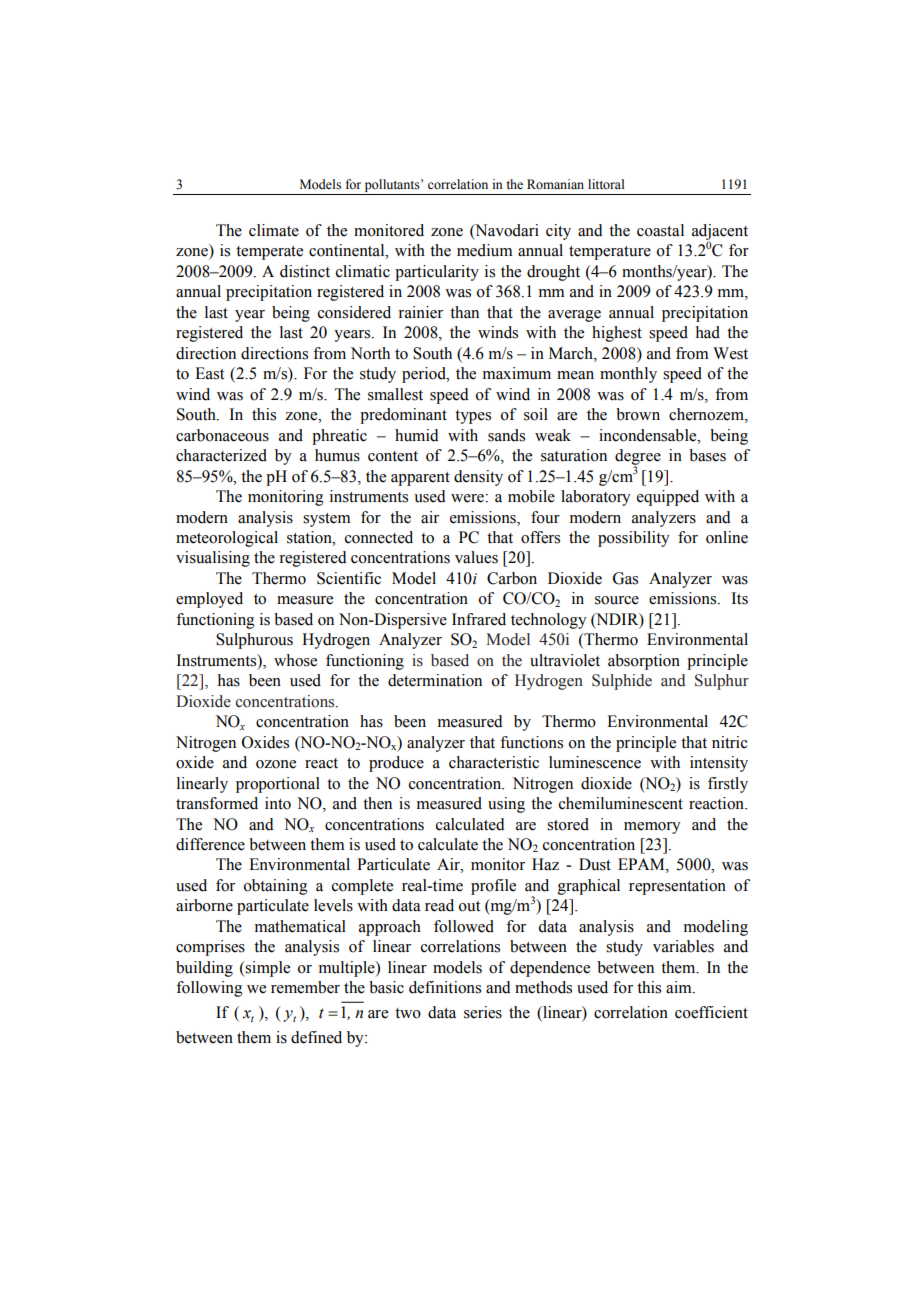  What do you see at coordinates (269, 253) in the document?
I see `temperate` at bounding box center [269, 253].
